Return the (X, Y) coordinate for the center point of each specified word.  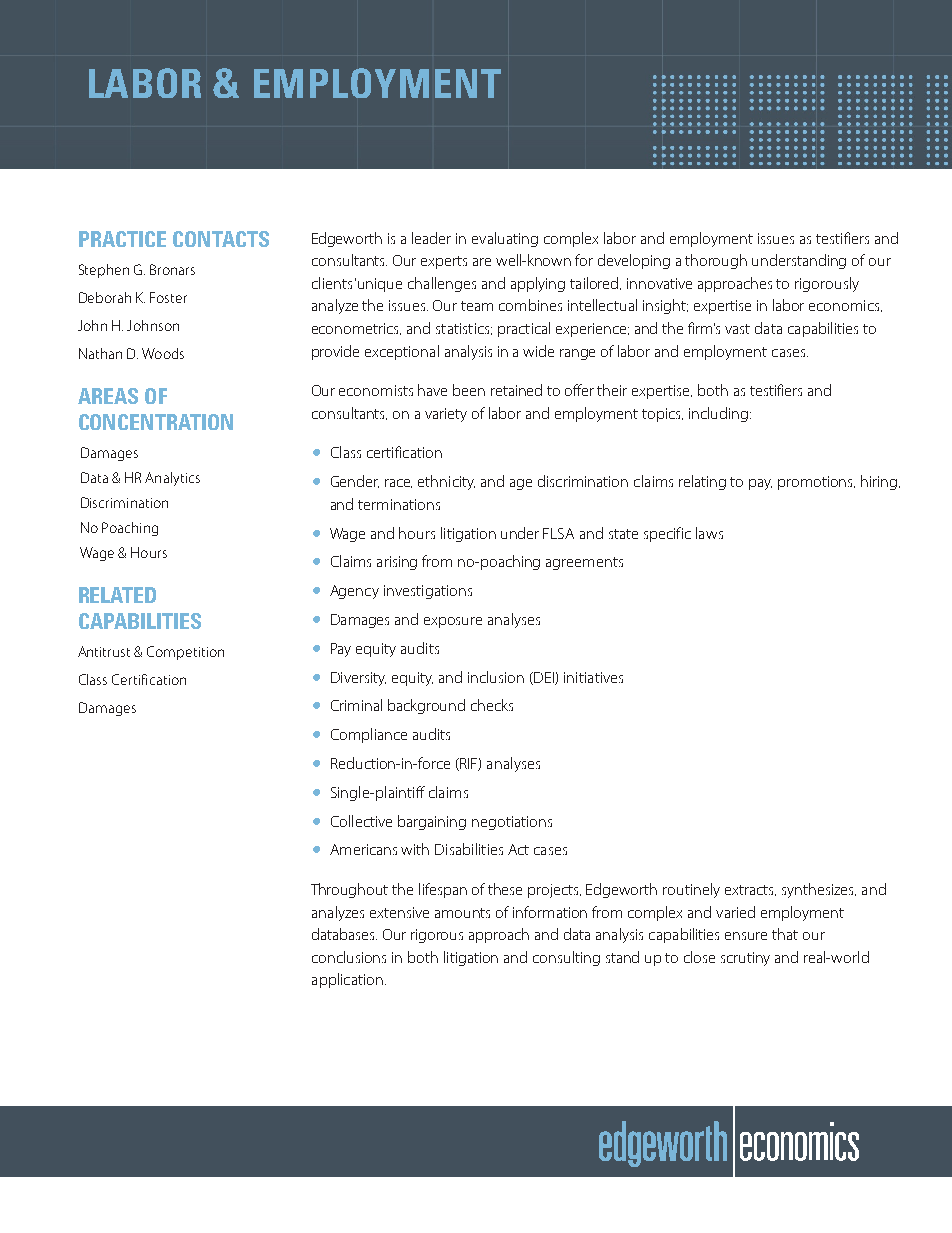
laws (709, 533)
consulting (566, 958)
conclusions (349, 957)
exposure (453, 622)
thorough (716, 261)
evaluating (505, 239)
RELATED (117, 595)
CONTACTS (221, 239)
